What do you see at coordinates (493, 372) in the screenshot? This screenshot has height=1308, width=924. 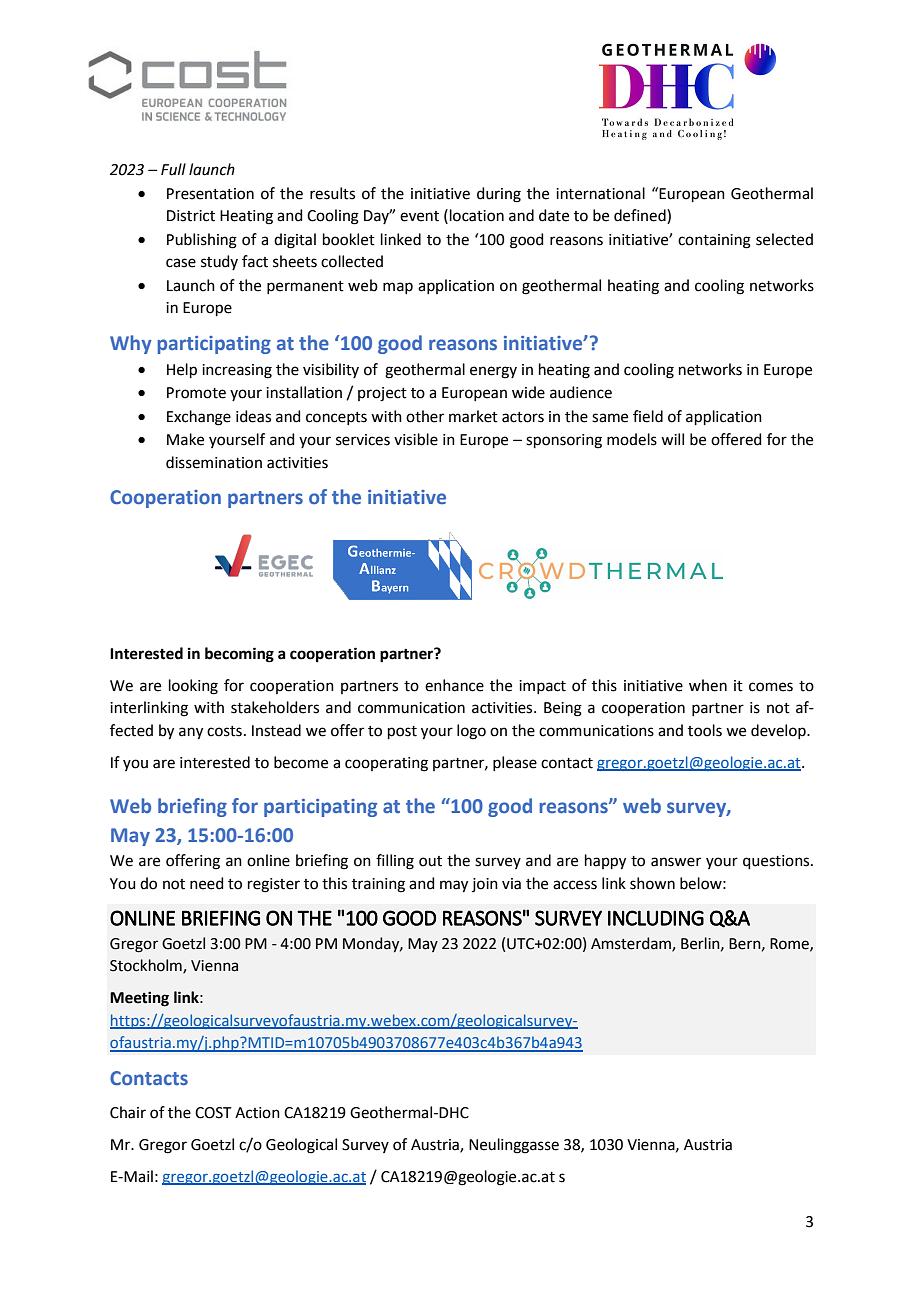 I see `energy` at bounding box center [493, 372].
